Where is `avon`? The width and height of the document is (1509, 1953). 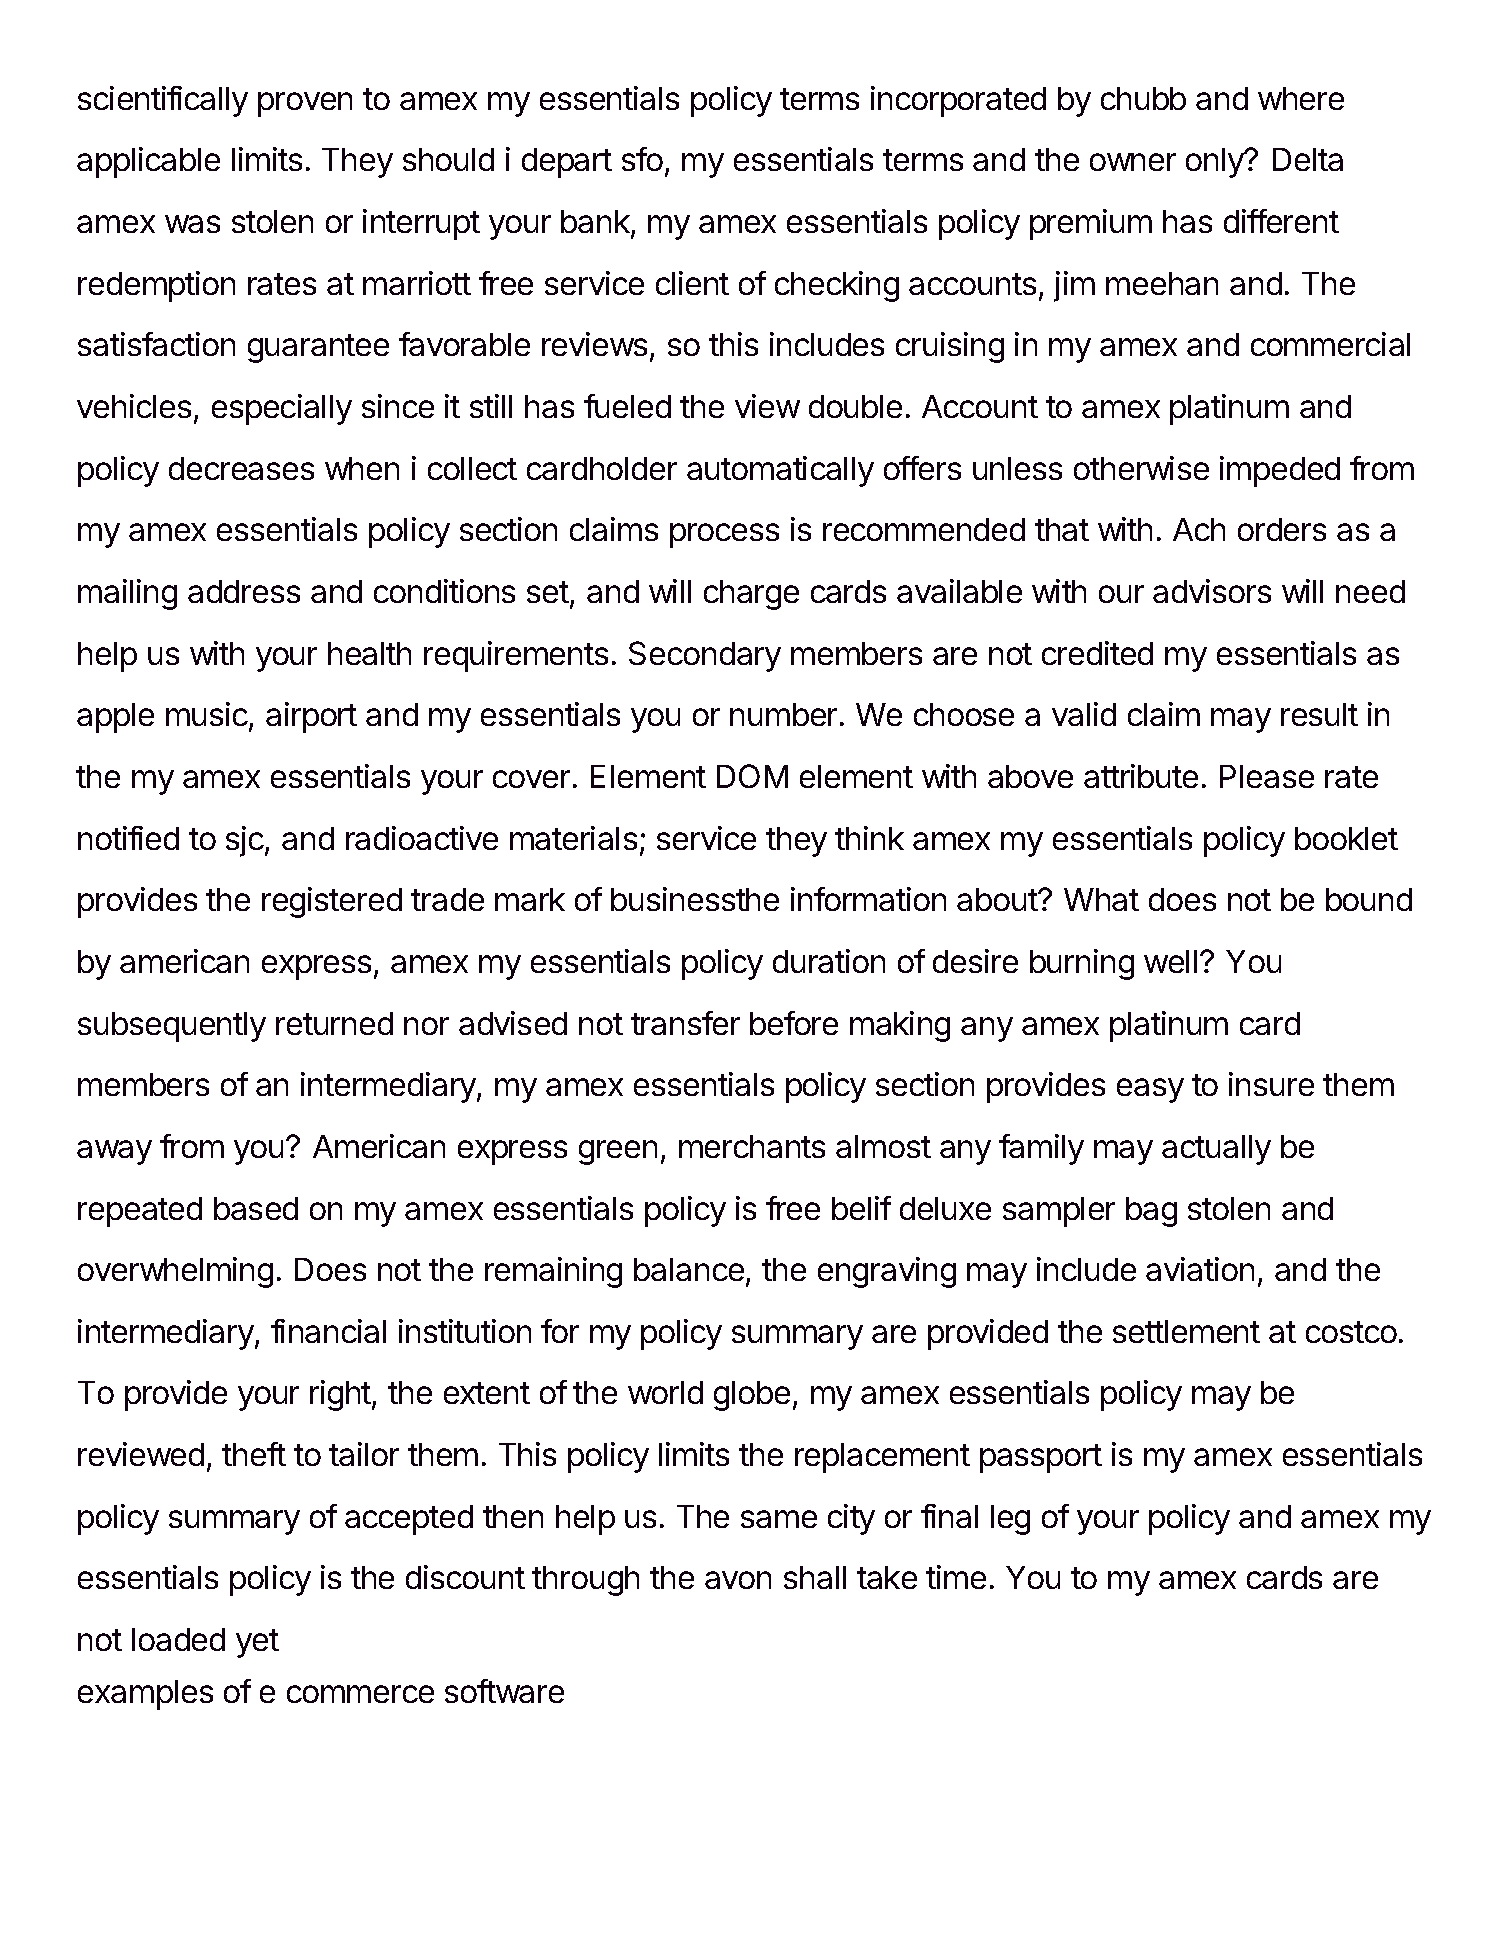 avon is located at coordinates (738, 1580).
